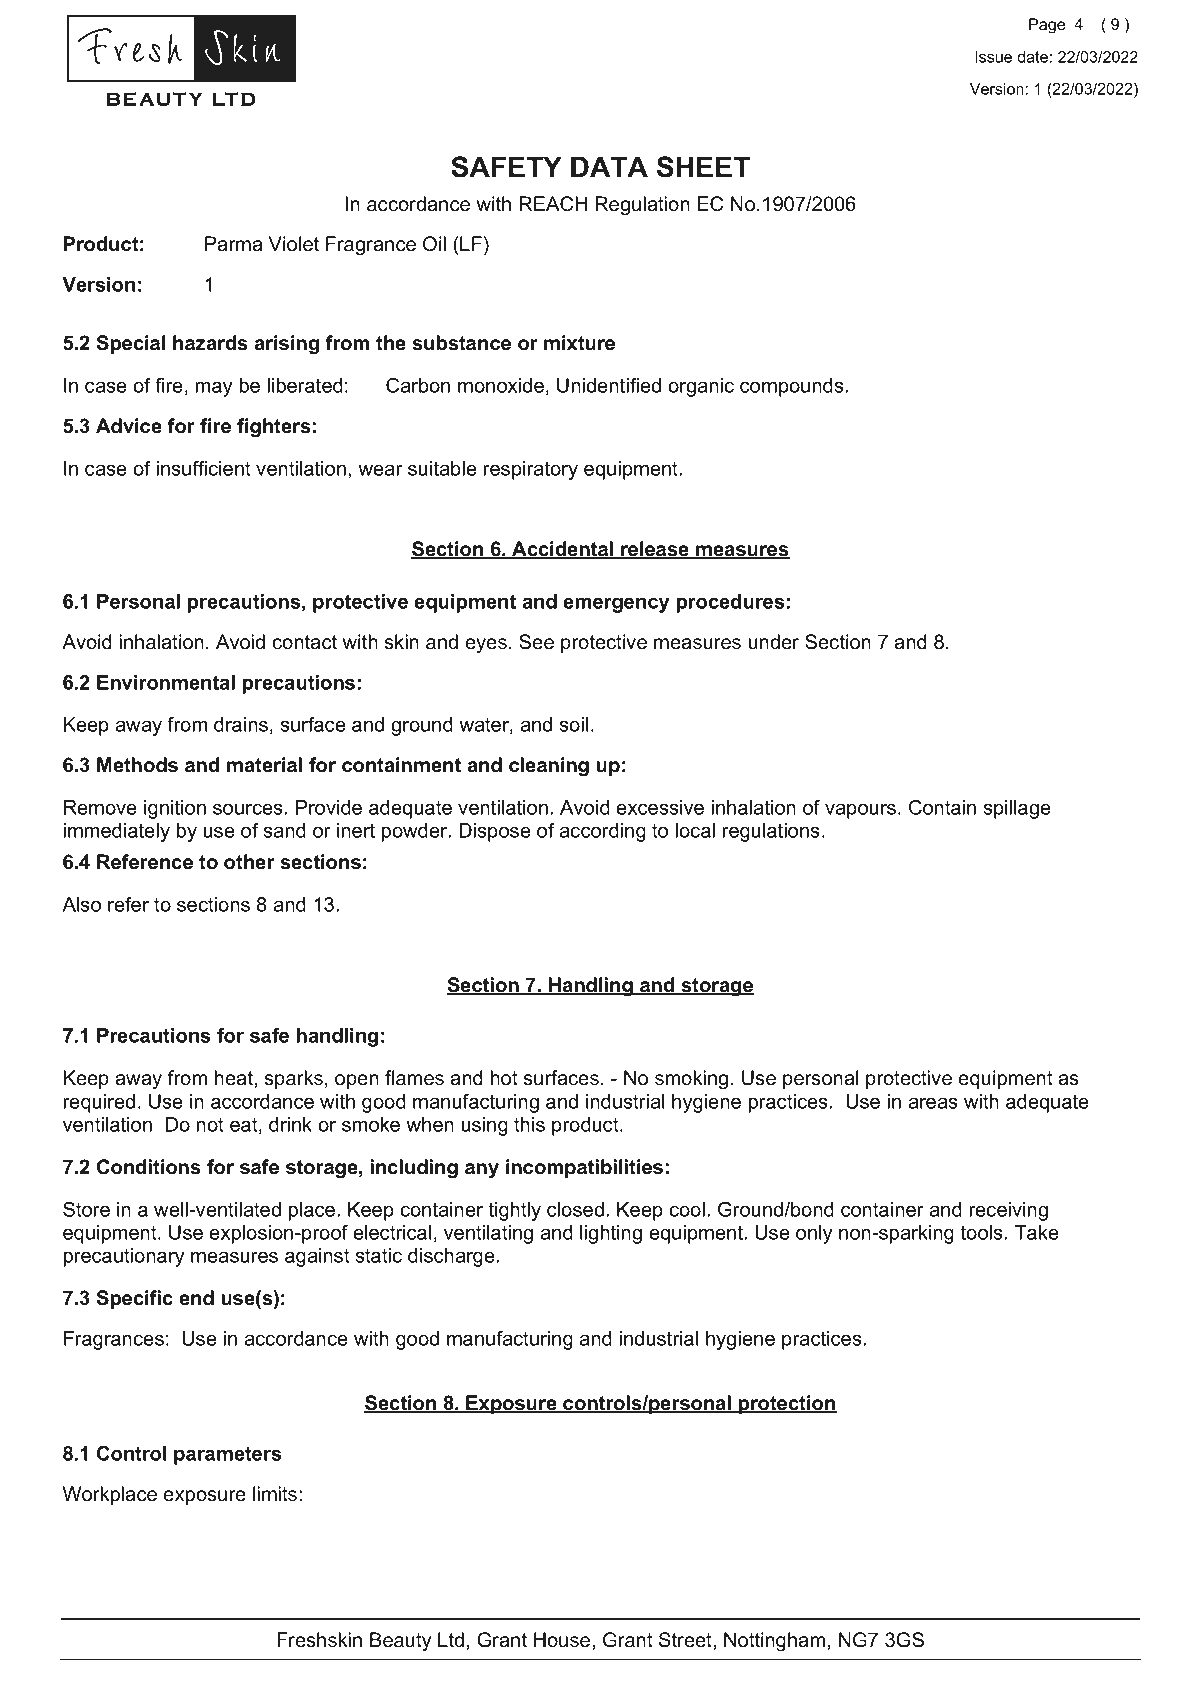  I want to click on according, so click(602, 832).
